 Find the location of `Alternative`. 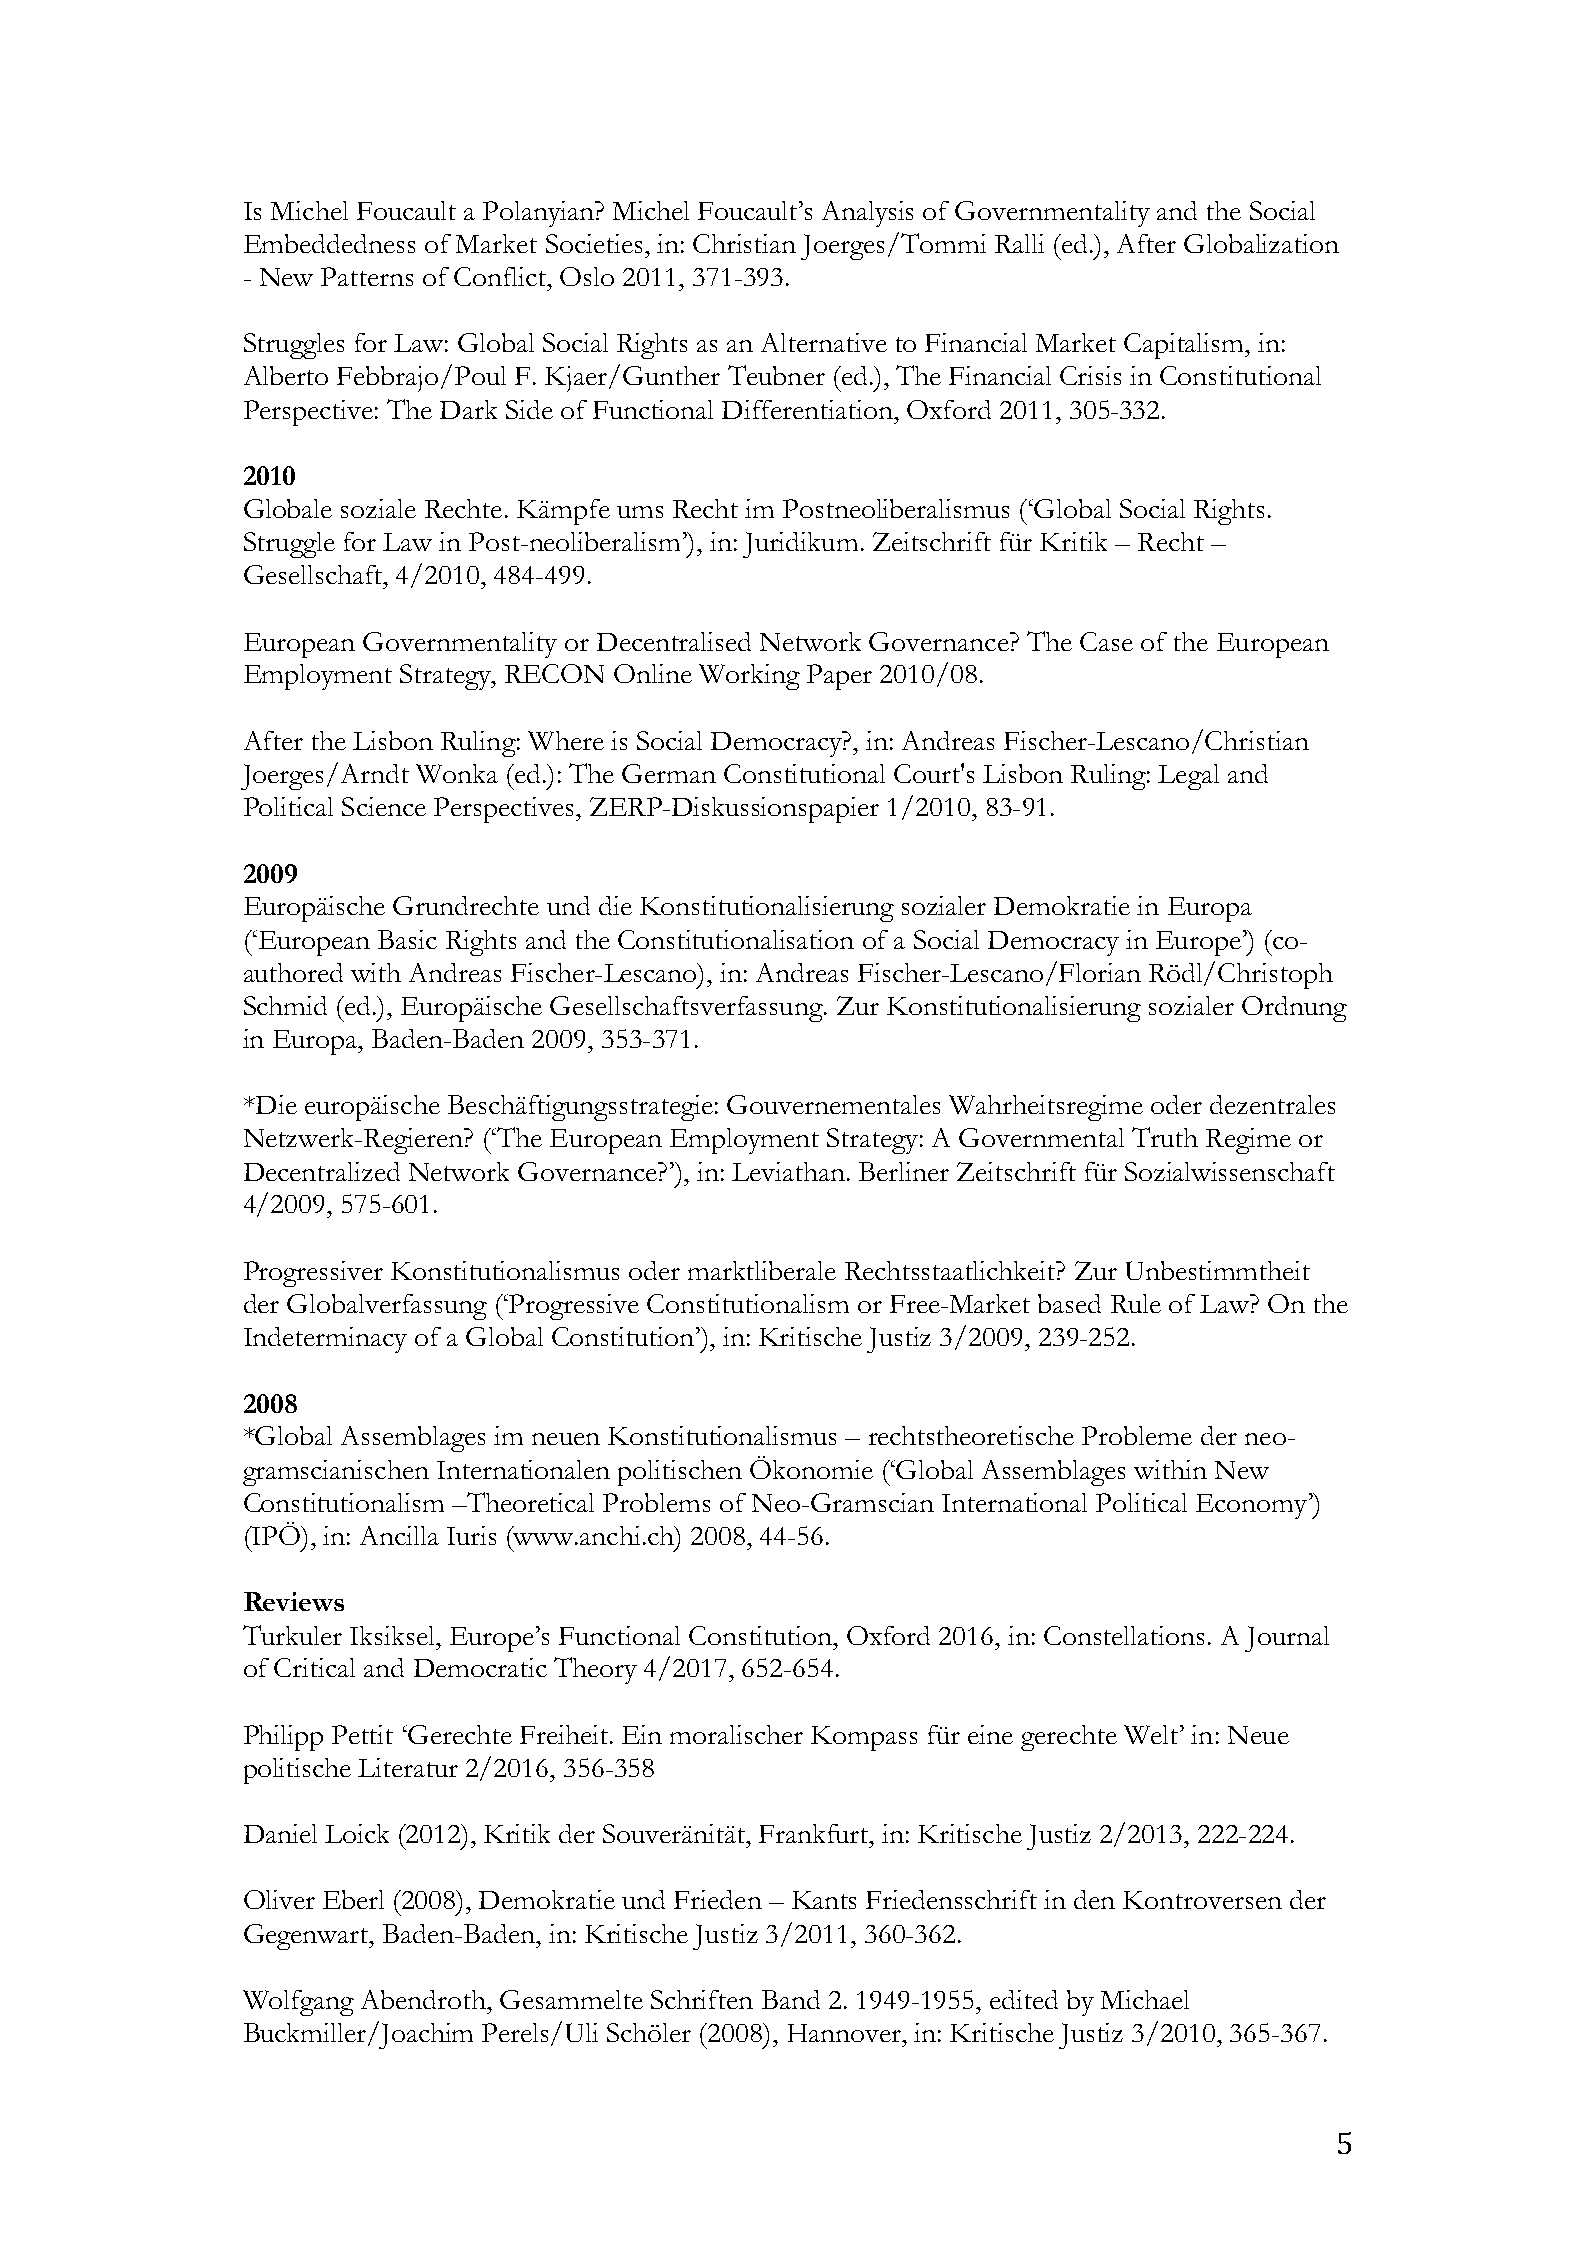

Alternative is located at coordinates (824, 342).
